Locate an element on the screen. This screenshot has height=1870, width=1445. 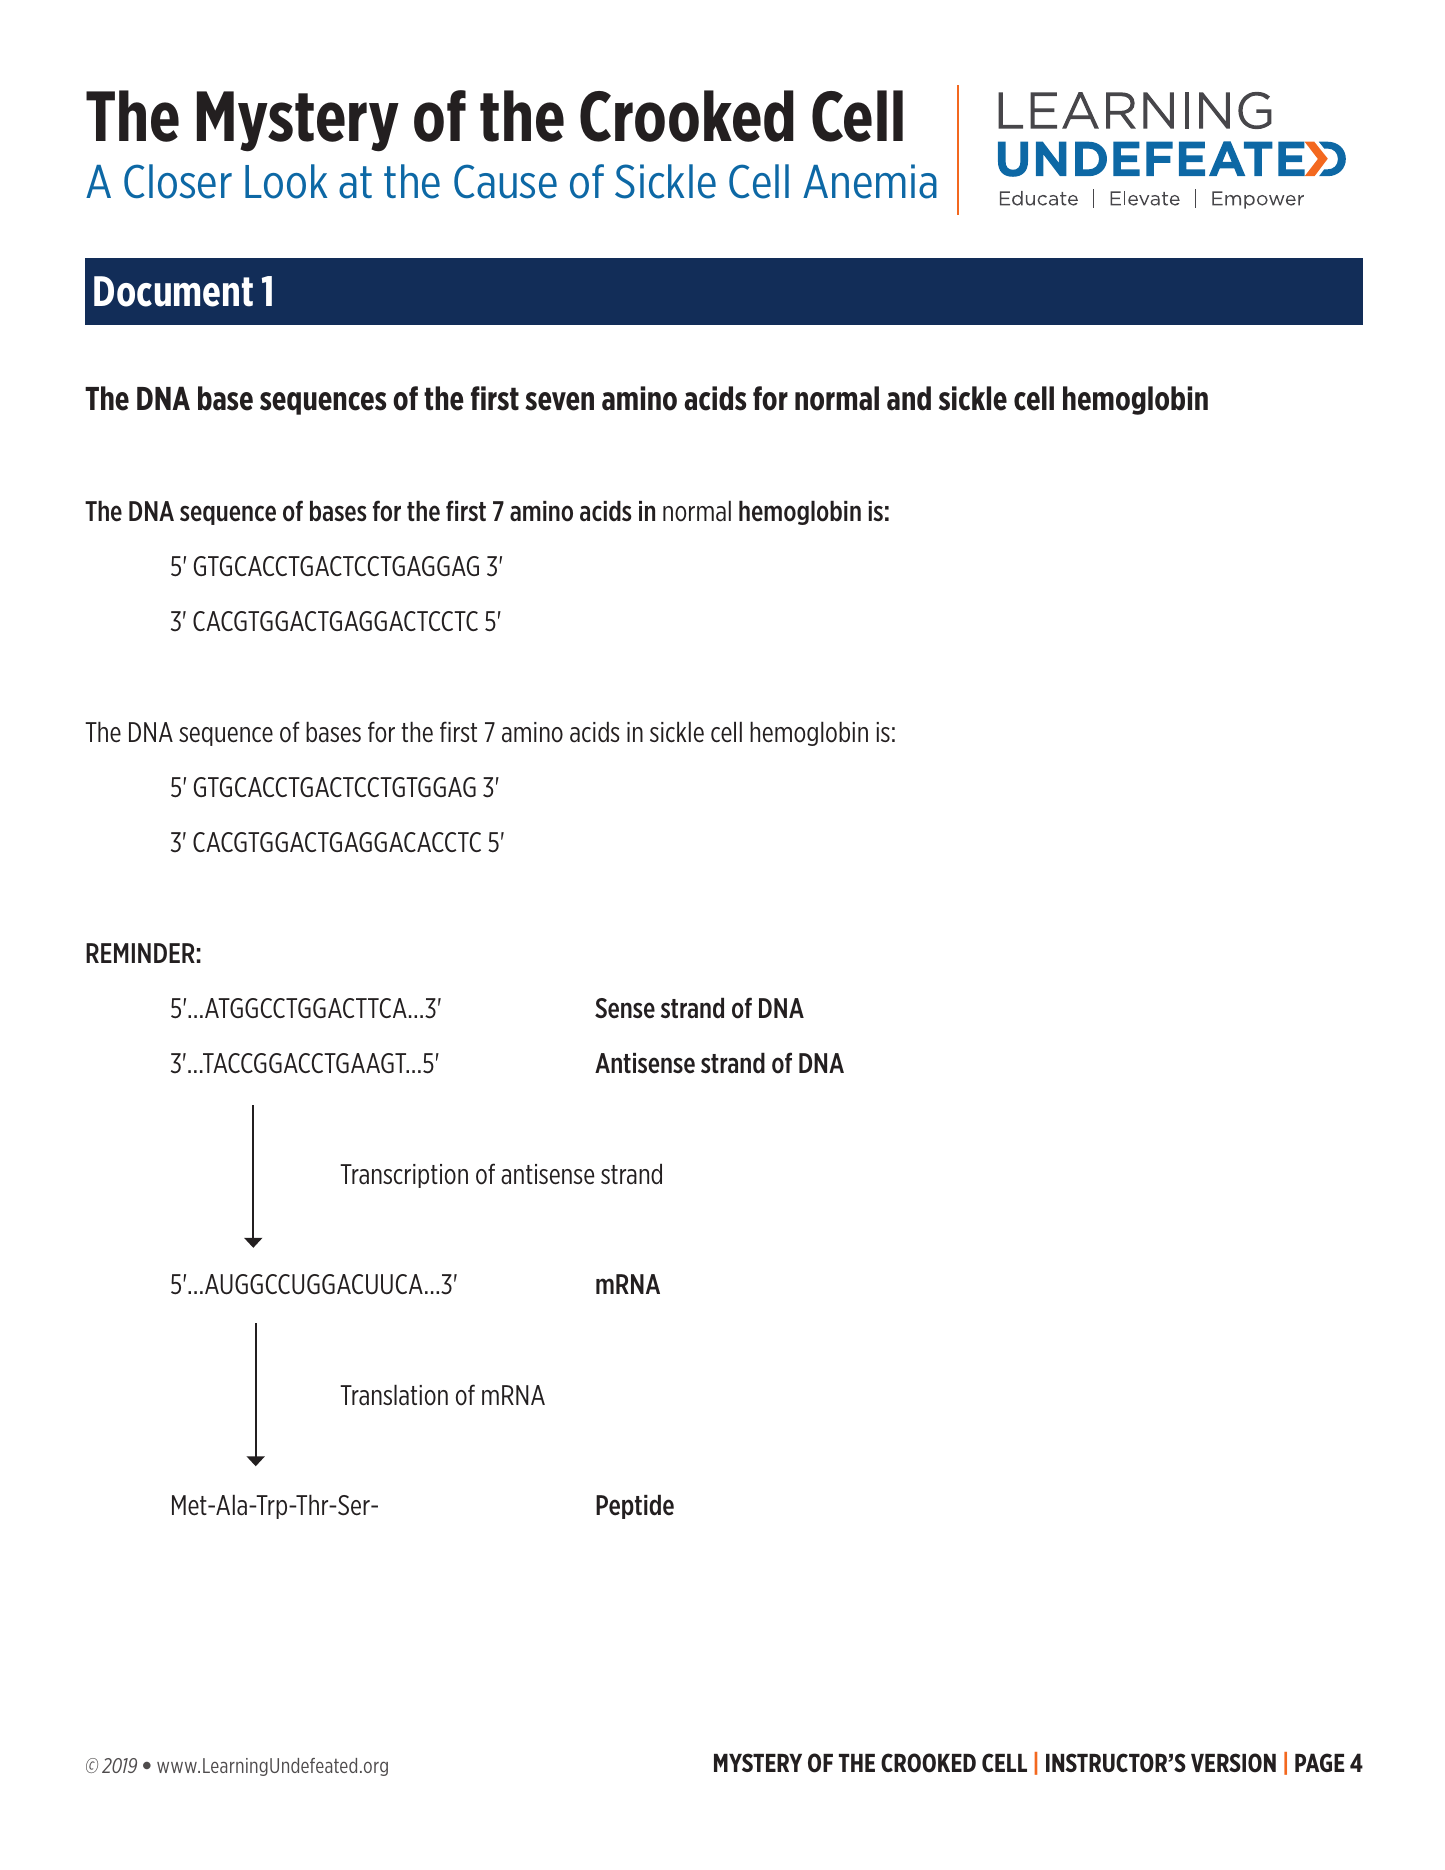
VERSION is located at coordinates (1233, 1763).
